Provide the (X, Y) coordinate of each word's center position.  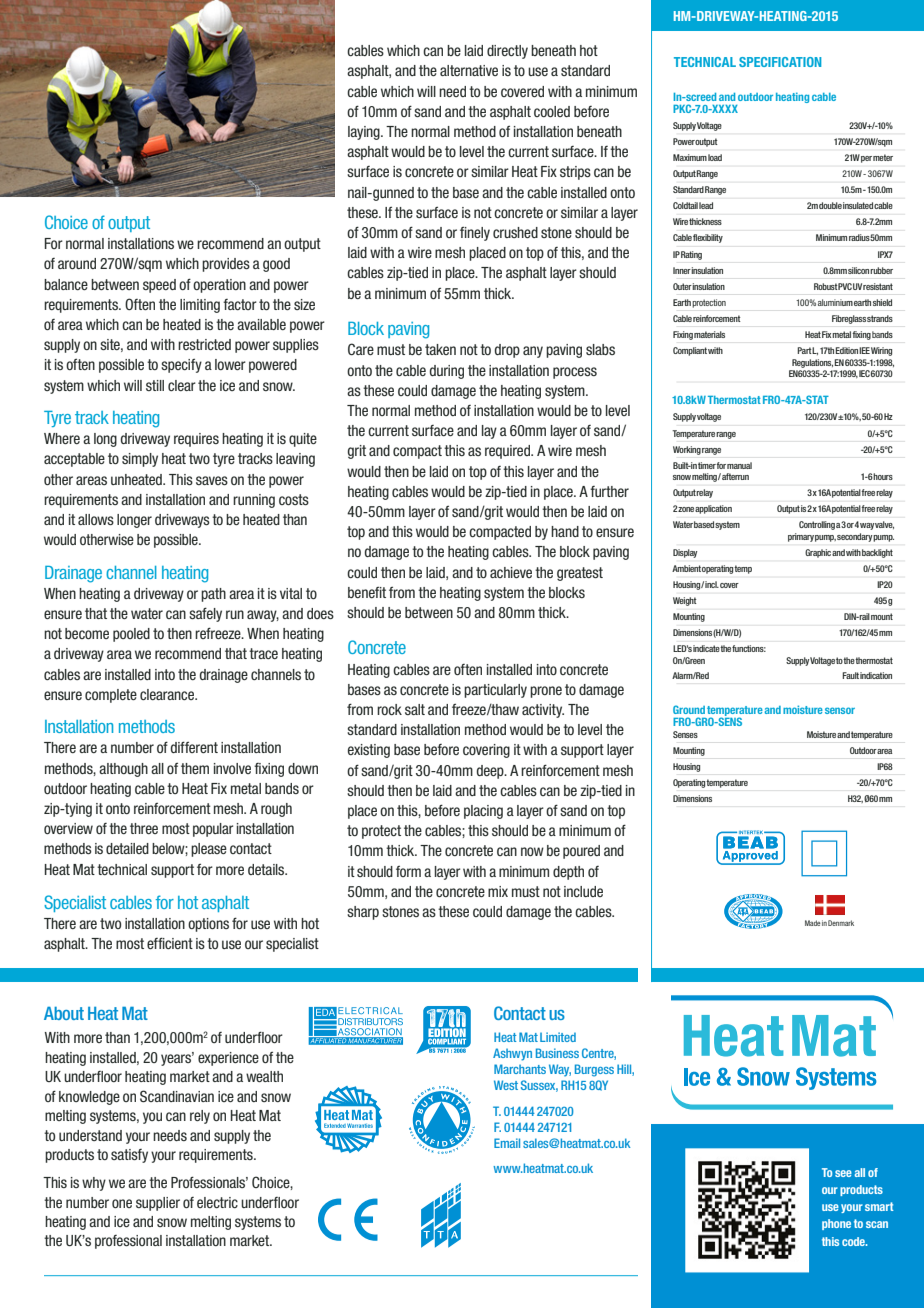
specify (181, 366)
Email (507, 1143)
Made (813, 923)
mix (498, 891)
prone (546, 692)
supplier (158, 1204)
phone (836, 1224)
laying (365, 133)
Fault (850, 675)
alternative (469, 70)
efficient (170, 943)
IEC (864, 373)
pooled (131, 635)
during (446, 372)
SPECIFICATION (780, 62)
